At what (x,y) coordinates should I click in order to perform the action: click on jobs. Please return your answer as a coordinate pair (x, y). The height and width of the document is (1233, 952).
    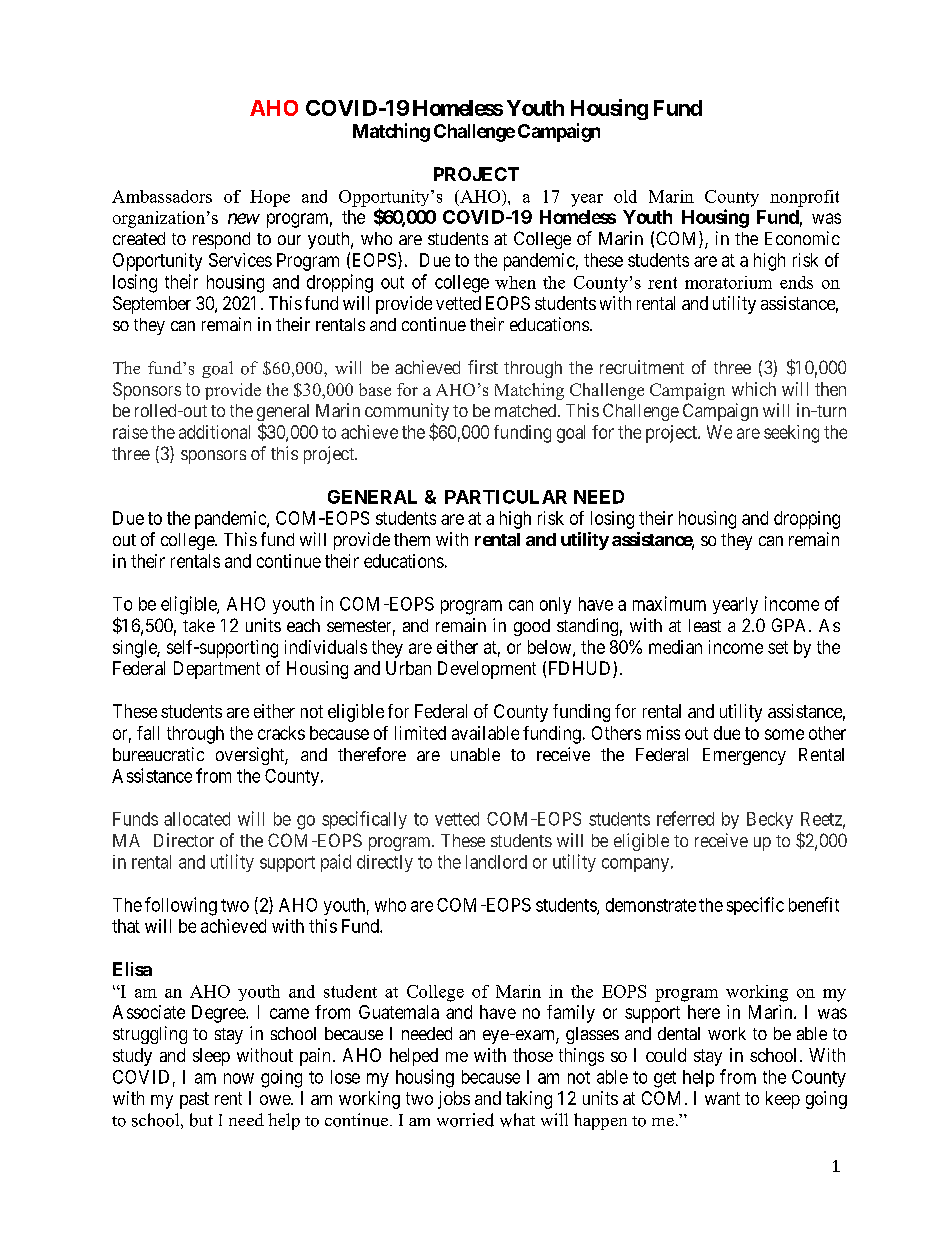
    Looking at the image, I should click on (454, 1100).
